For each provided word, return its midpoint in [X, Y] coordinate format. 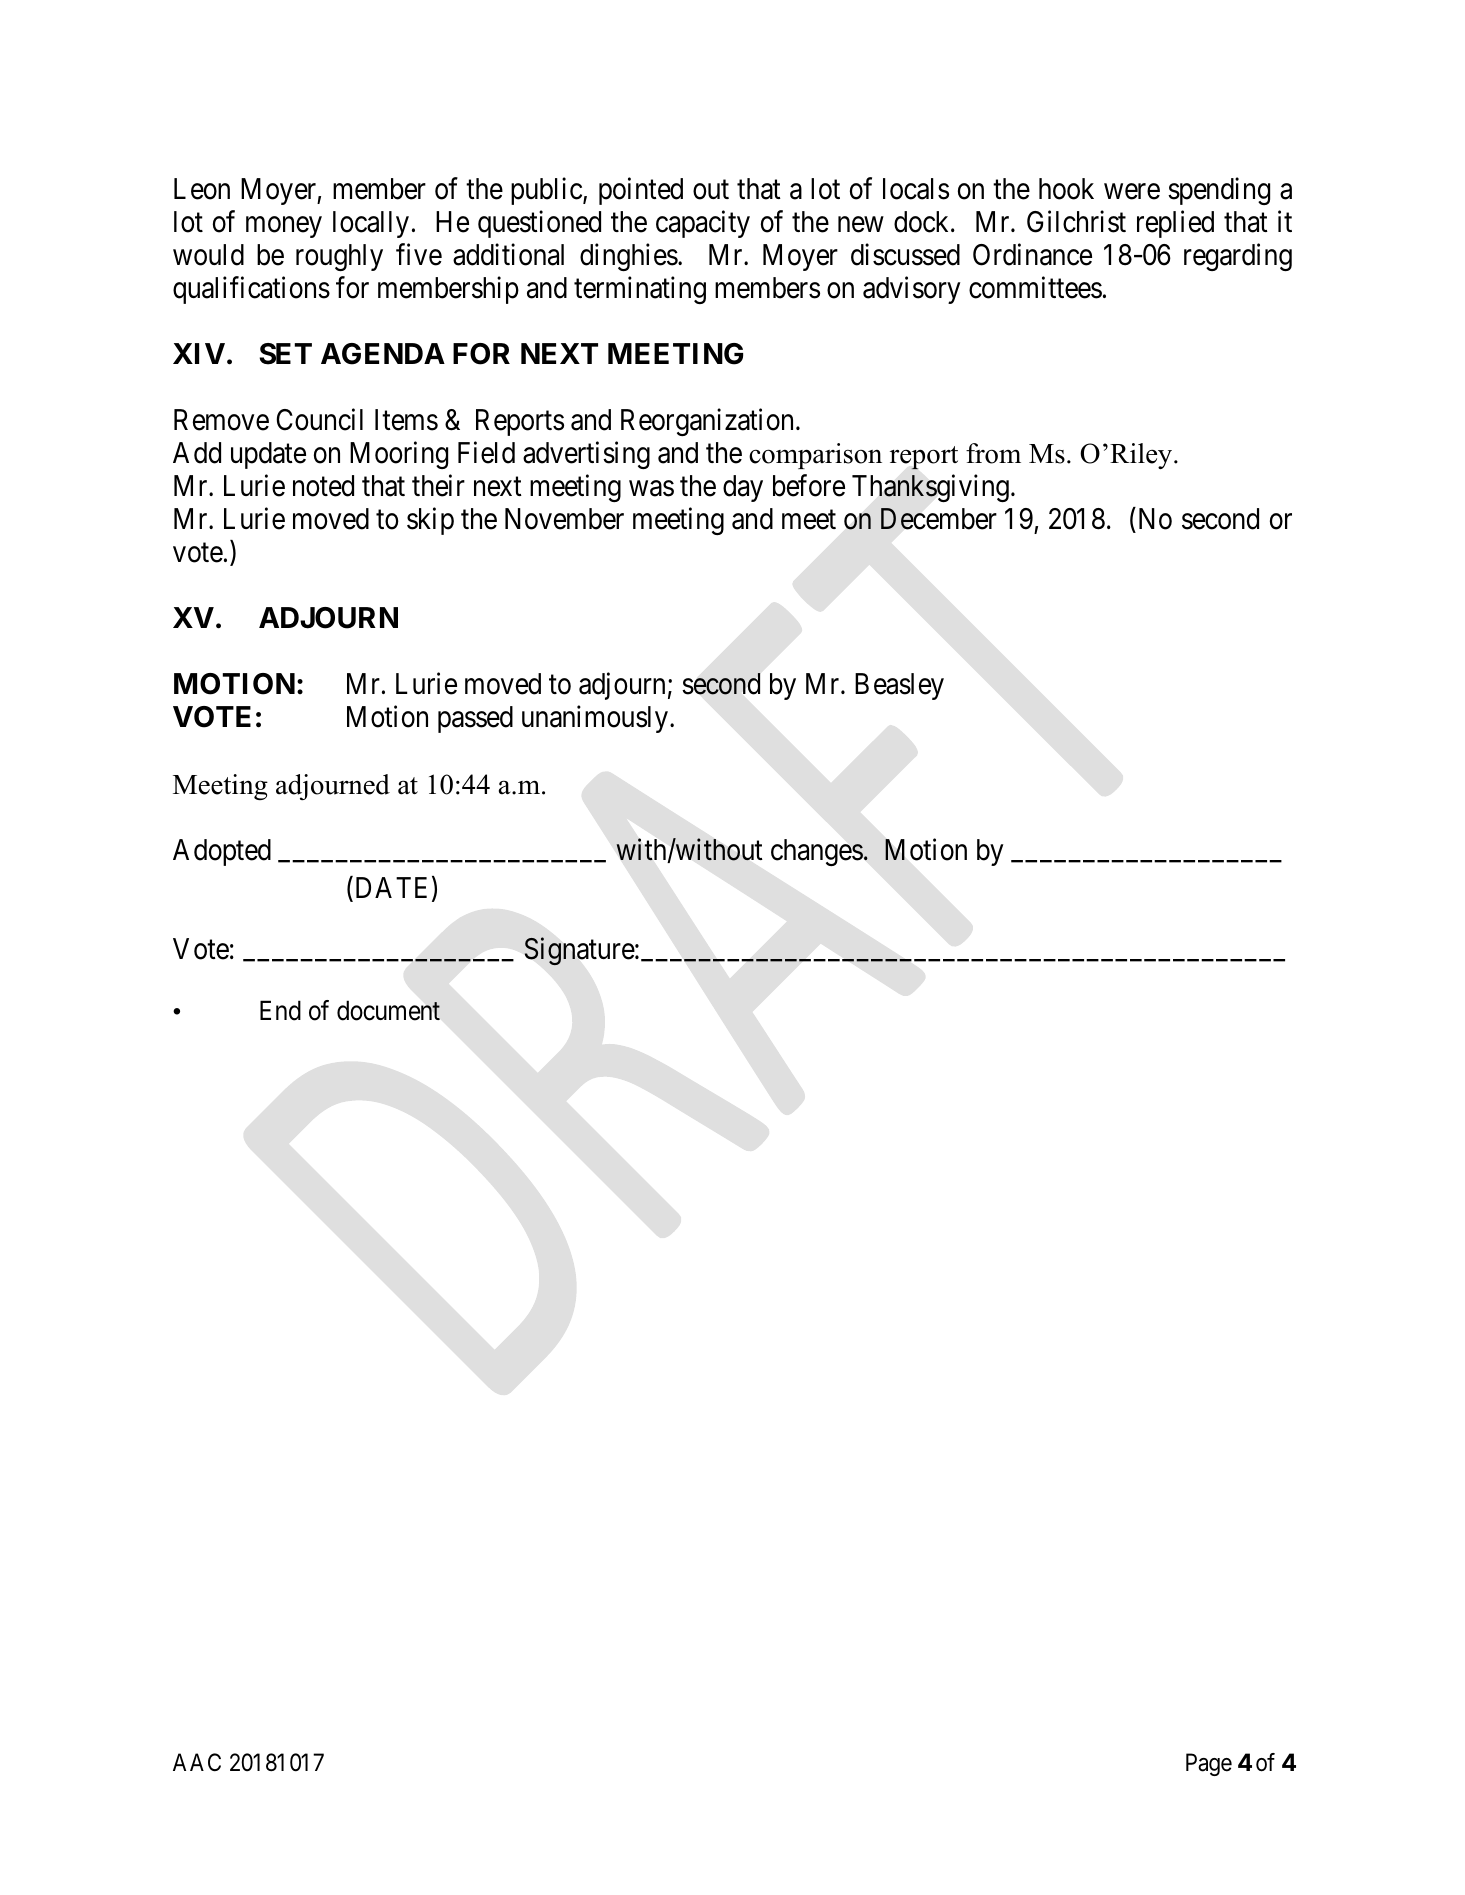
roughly [339, 257]
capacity [703, 224]
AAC [197, 1762]
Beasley [899, 686]
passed [475, 719]
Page [1209, 1765]
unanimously [595, 719]
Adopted [222, 852]
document [388, 1010]
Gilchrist [1076, 222]
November [564, 519]
